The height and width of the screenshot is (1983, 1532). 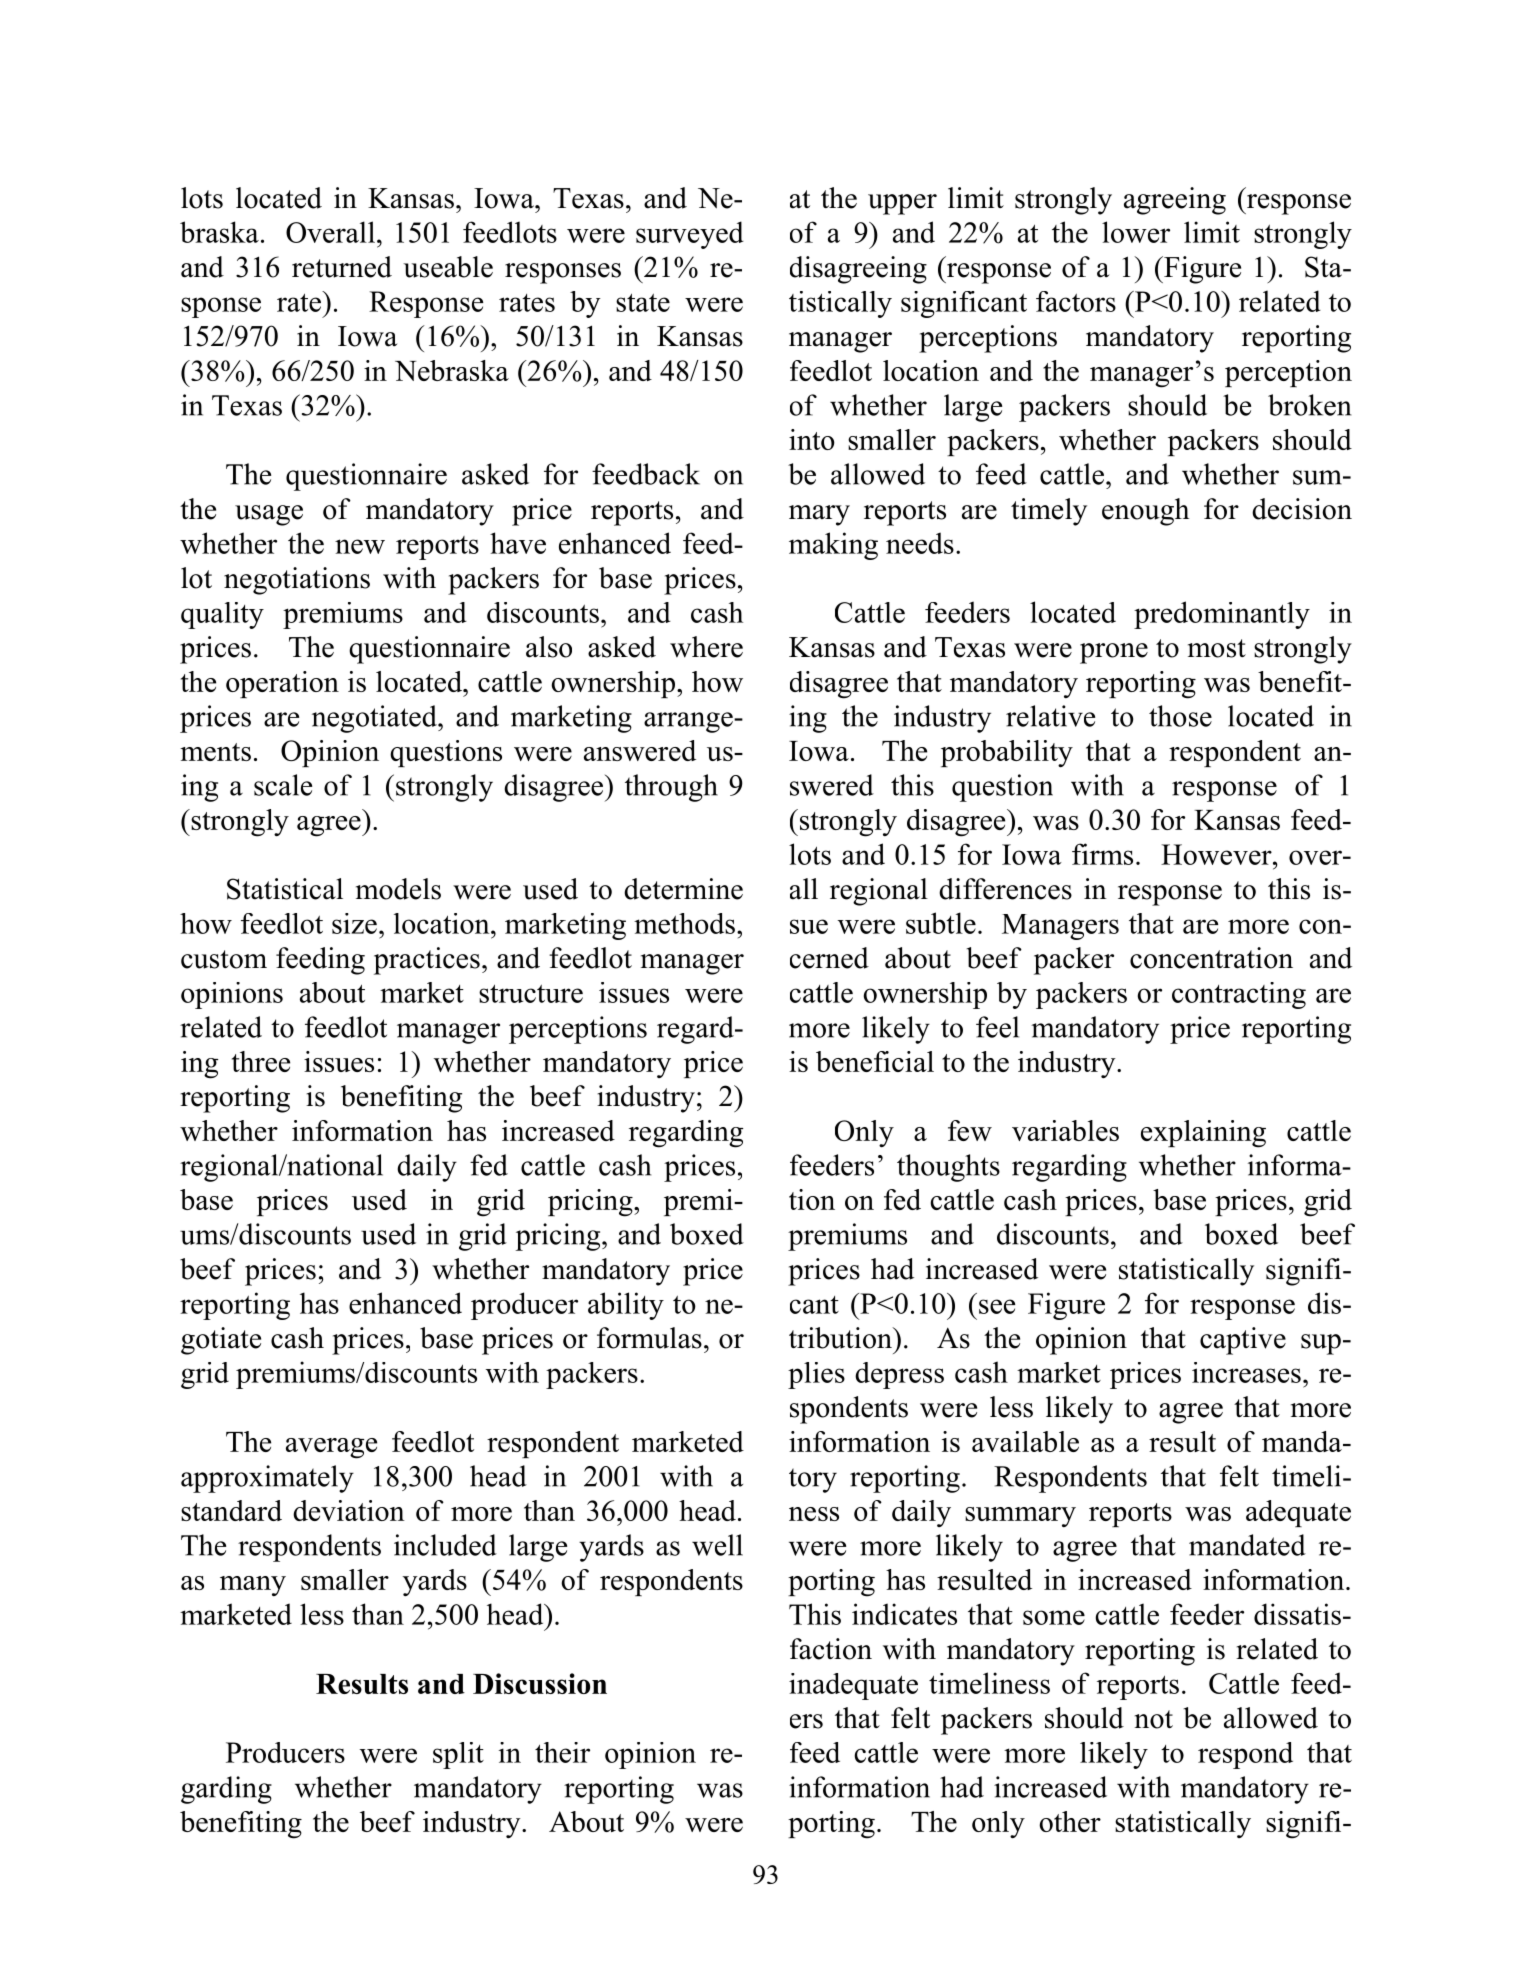 What do you see at coordinates (1239, 995) in the screenshot?
I see `contracting` at bounding box center [1239, 995].
